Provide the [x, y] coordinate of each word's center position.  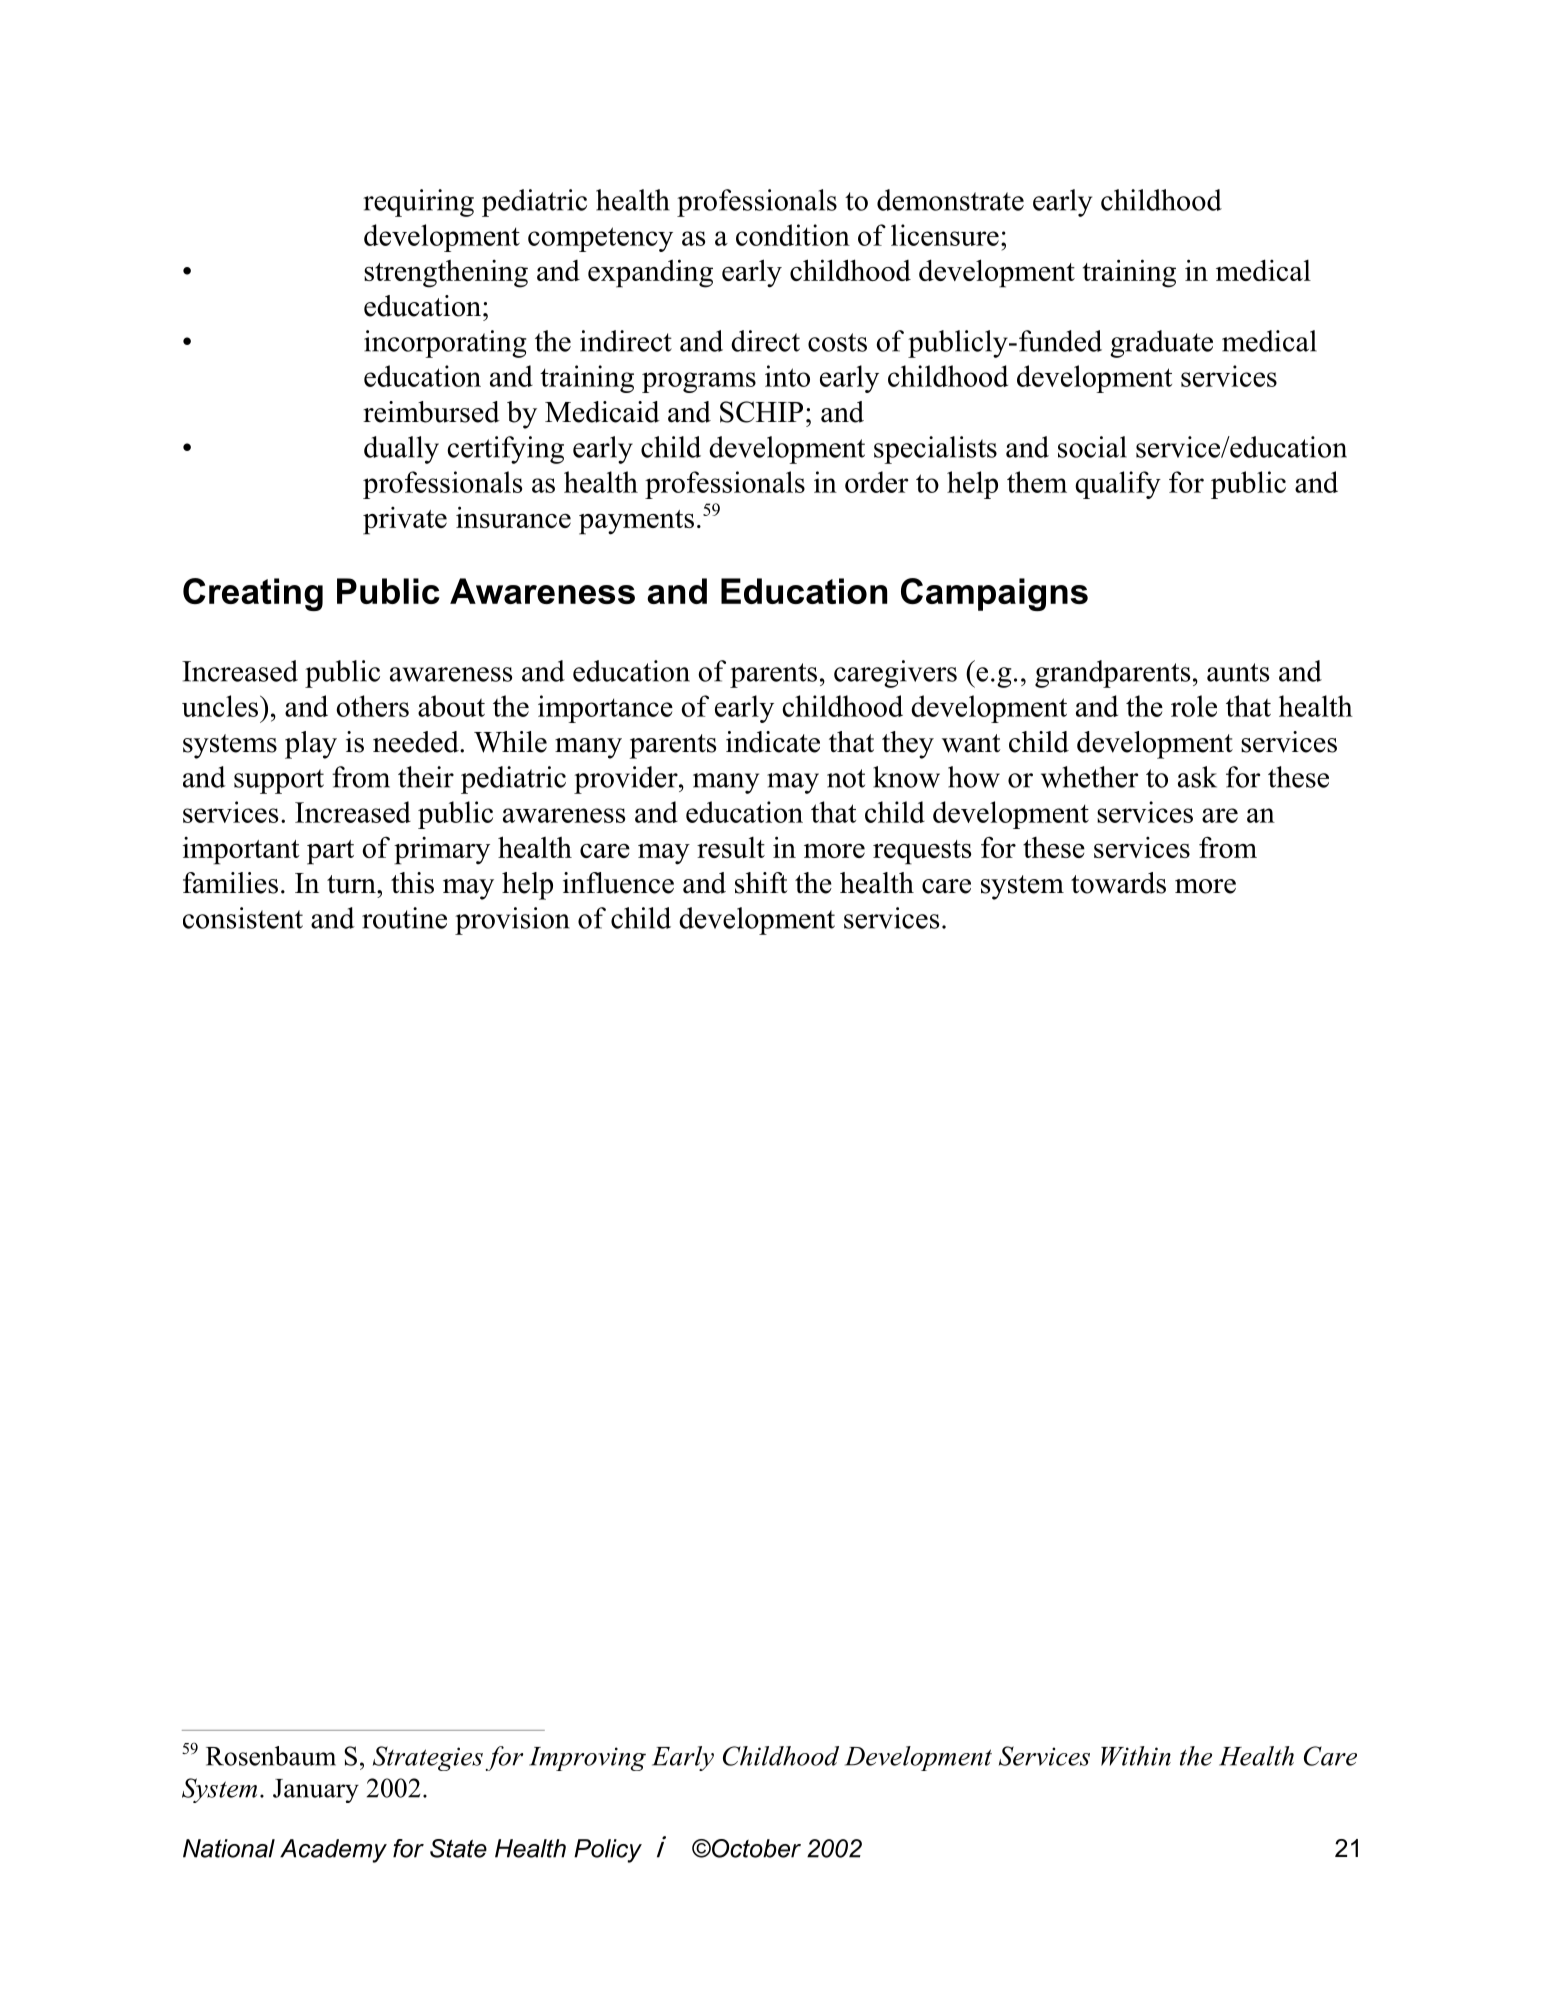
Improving [587, 1759]
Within [1136, 1756]
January [316, 1791]
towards [1118, 883]
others [373, 706]
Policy [608, 1851]
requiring [418, 203]
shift [761, 883]
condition [793, 235]
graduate [1161, 344]
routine [404, 918]
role [1194, 706]
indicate [773, 742]
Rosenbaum [271, 1756]
